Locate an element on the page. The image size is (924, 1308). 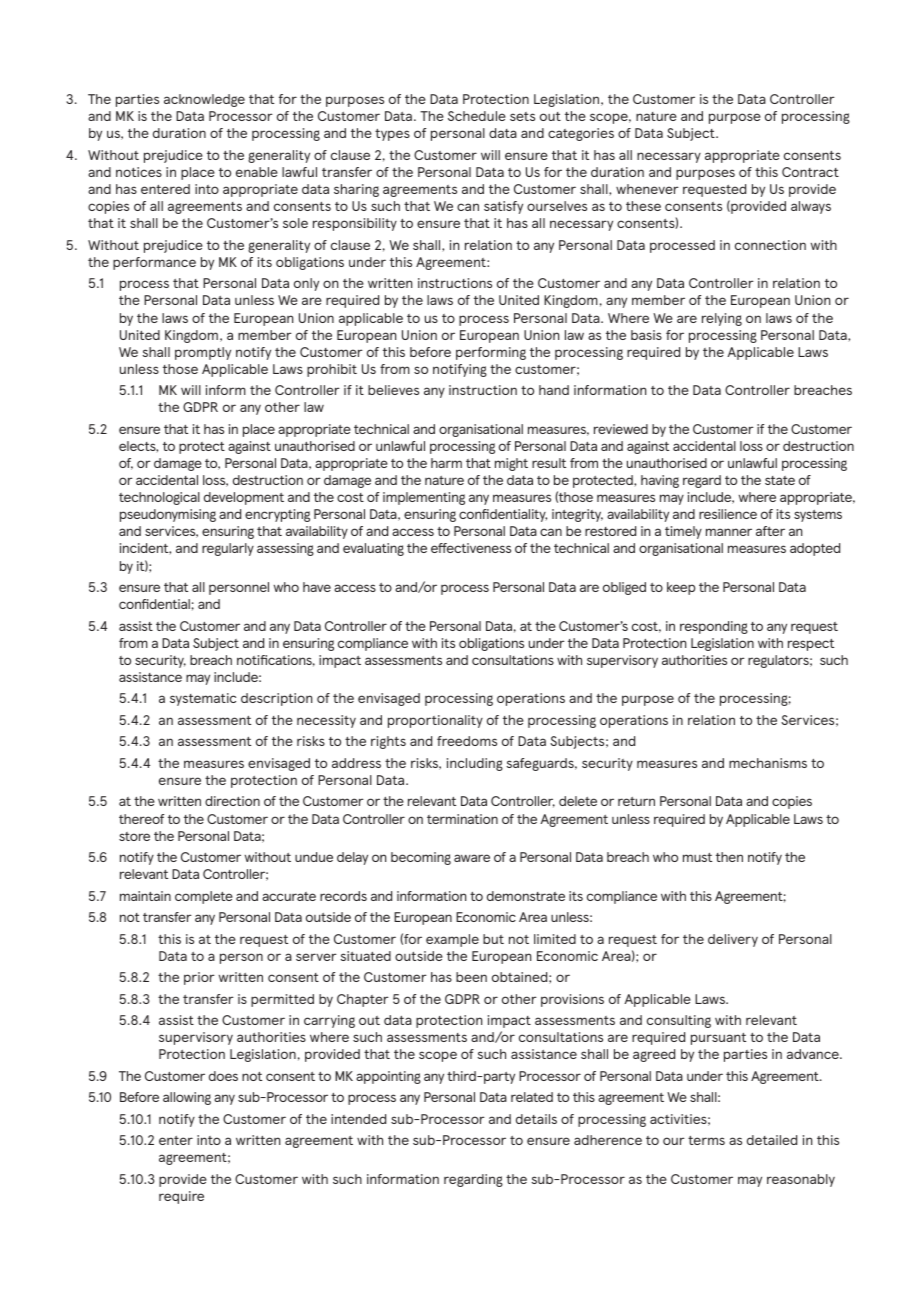
Contract is located at coordinates (810, 172).
